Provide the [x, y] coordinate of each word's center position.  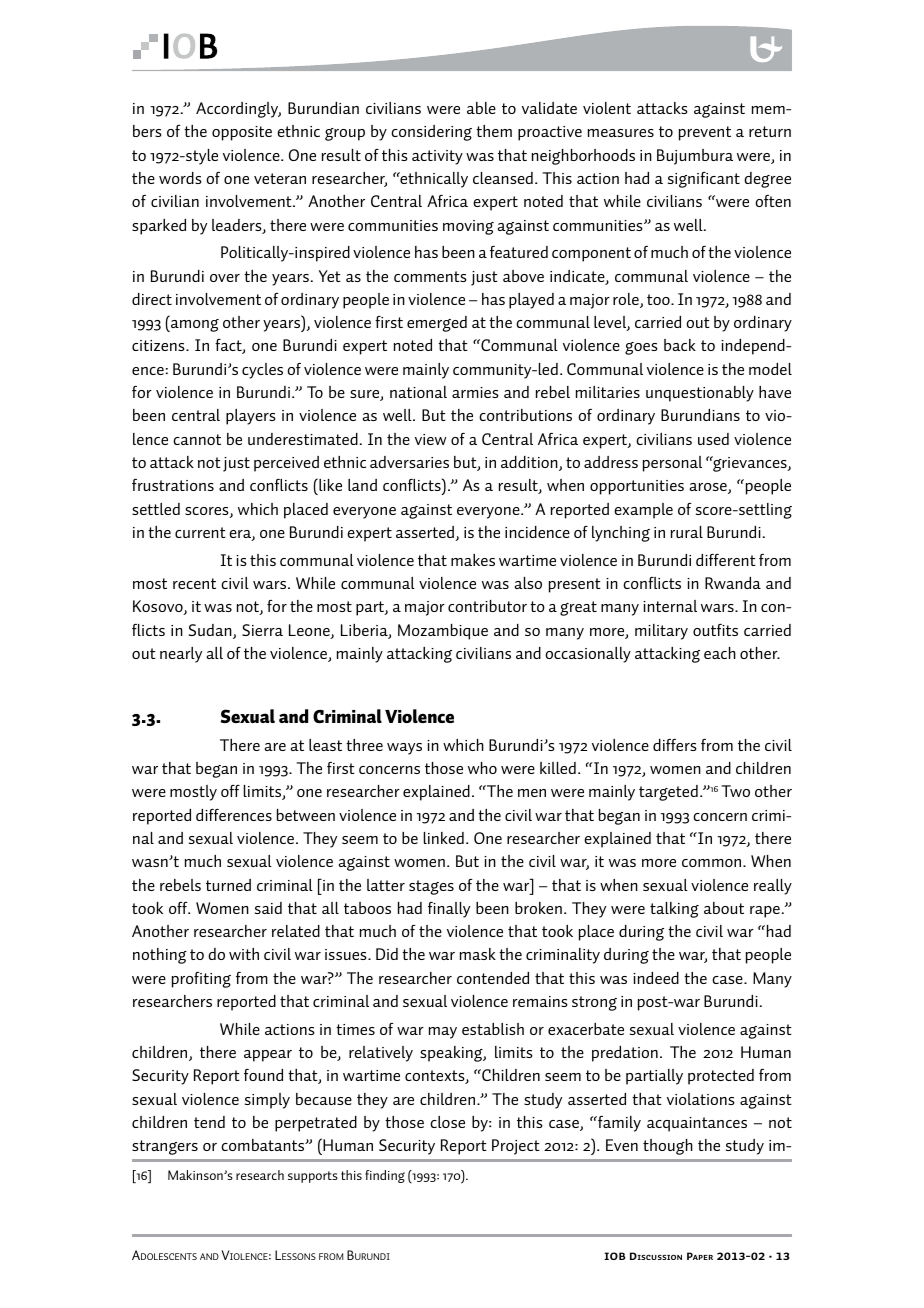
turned [228, 885]
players [251, 417]
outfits [715, 630]
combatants [264, 1145]
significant [704, 180]
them [494, 131]
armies [475, 392]
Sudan [211, 631]
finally [449, 910]
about [724, 908]
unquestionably [700, 394]
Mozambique [443, 632]
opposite [242, 133]
